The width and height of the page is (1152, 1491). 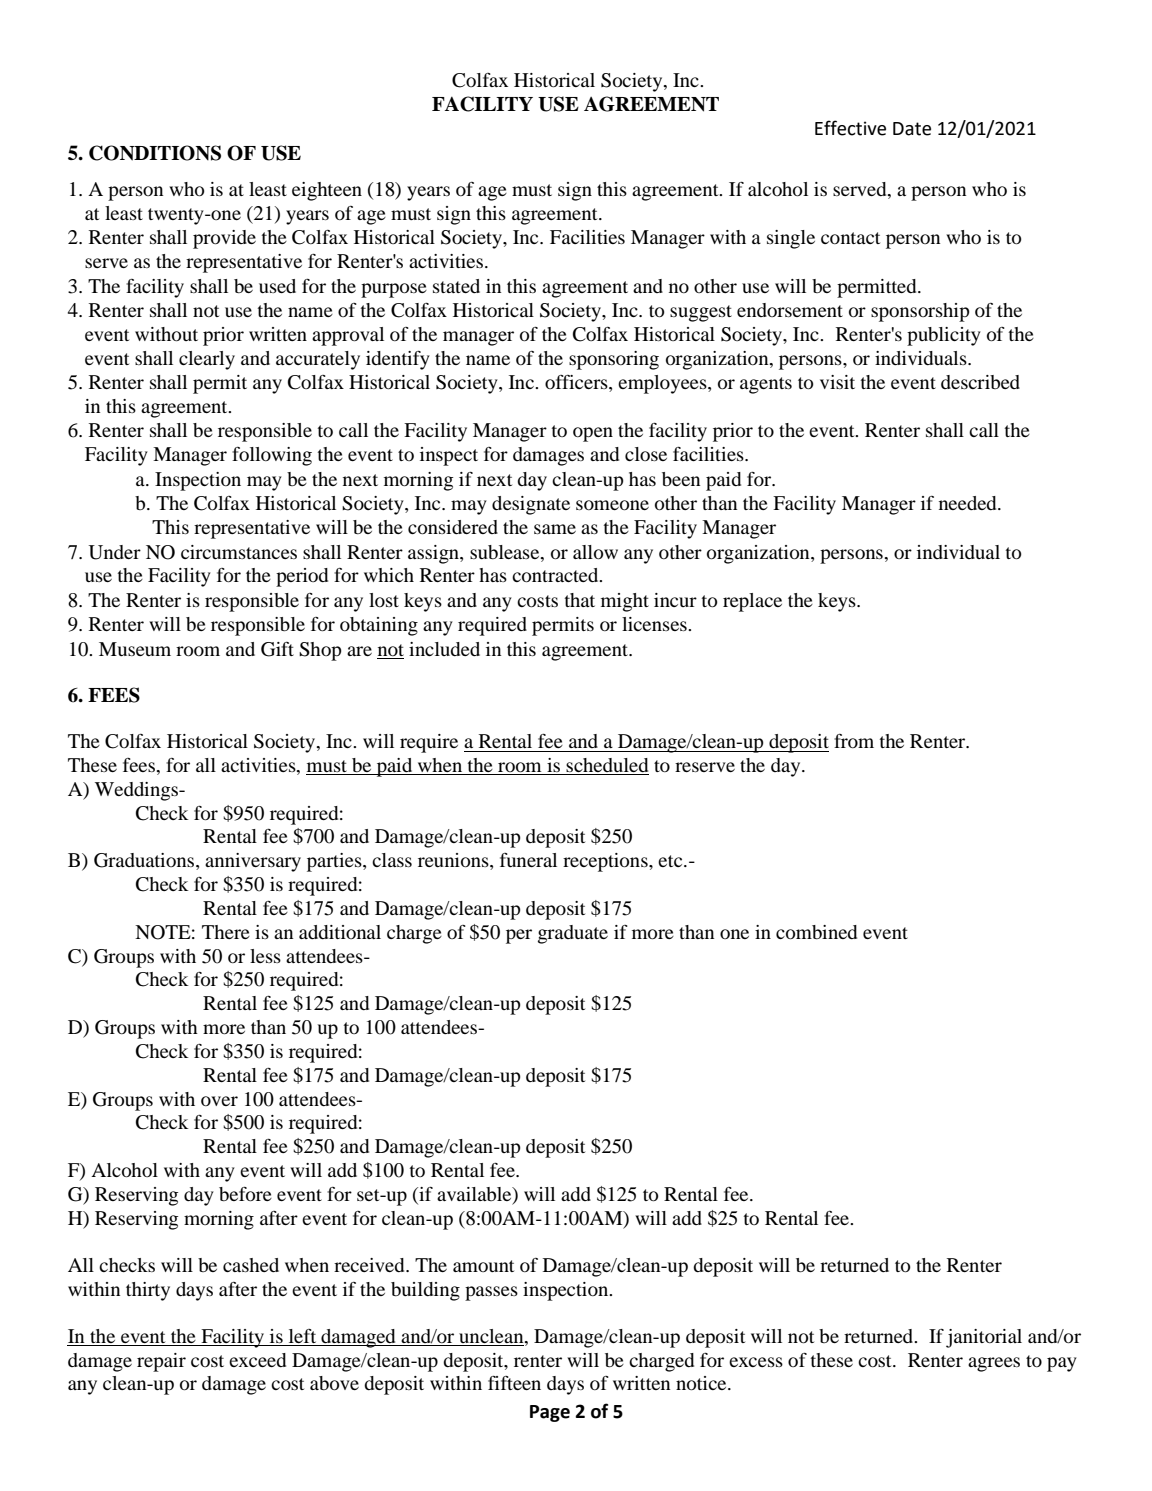 What do you see at coordinates (239, 552) in the page?
I see `circumstances` at bounding box center [239, 552].
